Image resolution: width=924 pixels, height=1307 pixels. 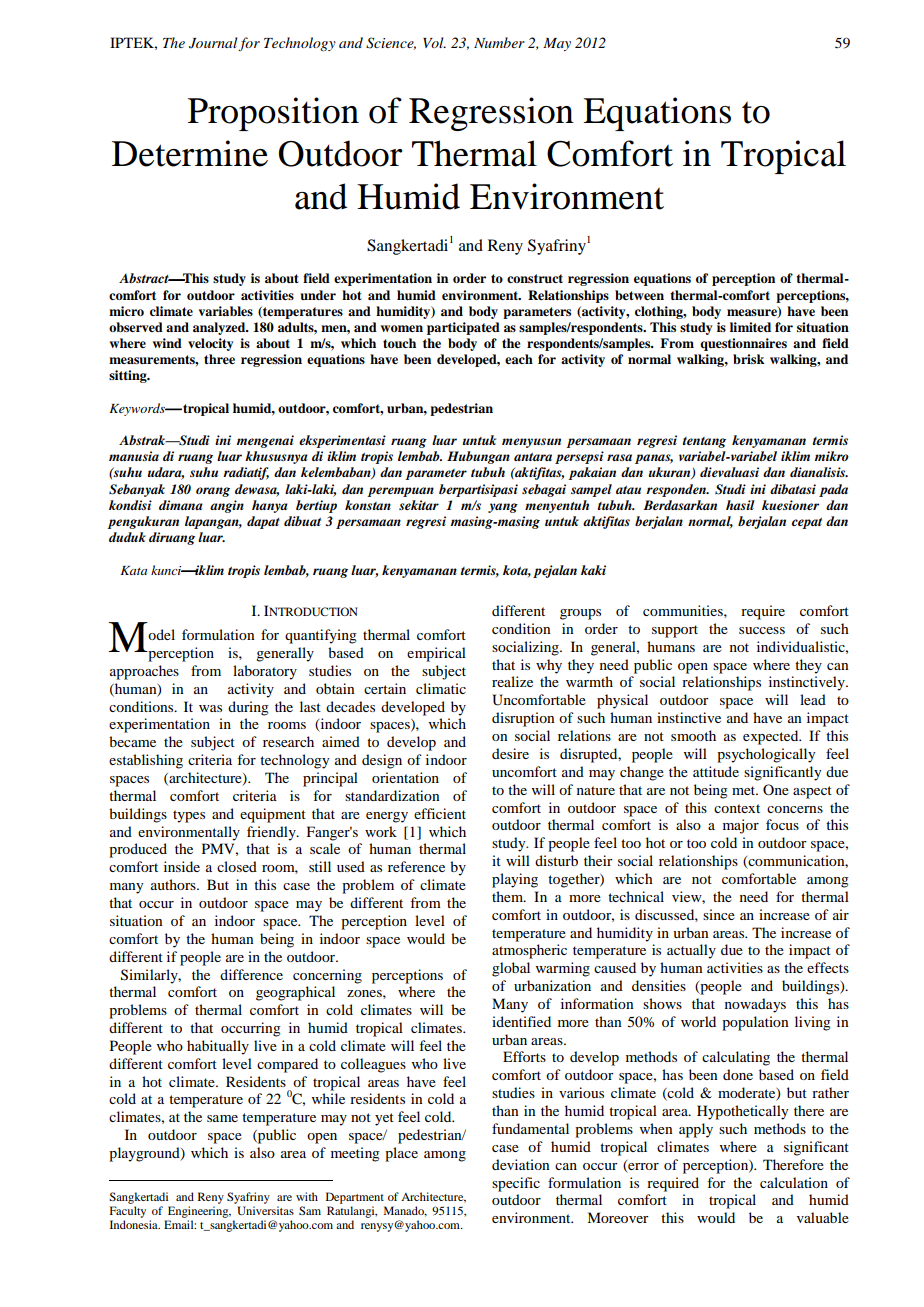 What do you see at coordinates (499, 42) in the screenshot?
I see `Number` at bounding box center [499, 42].
